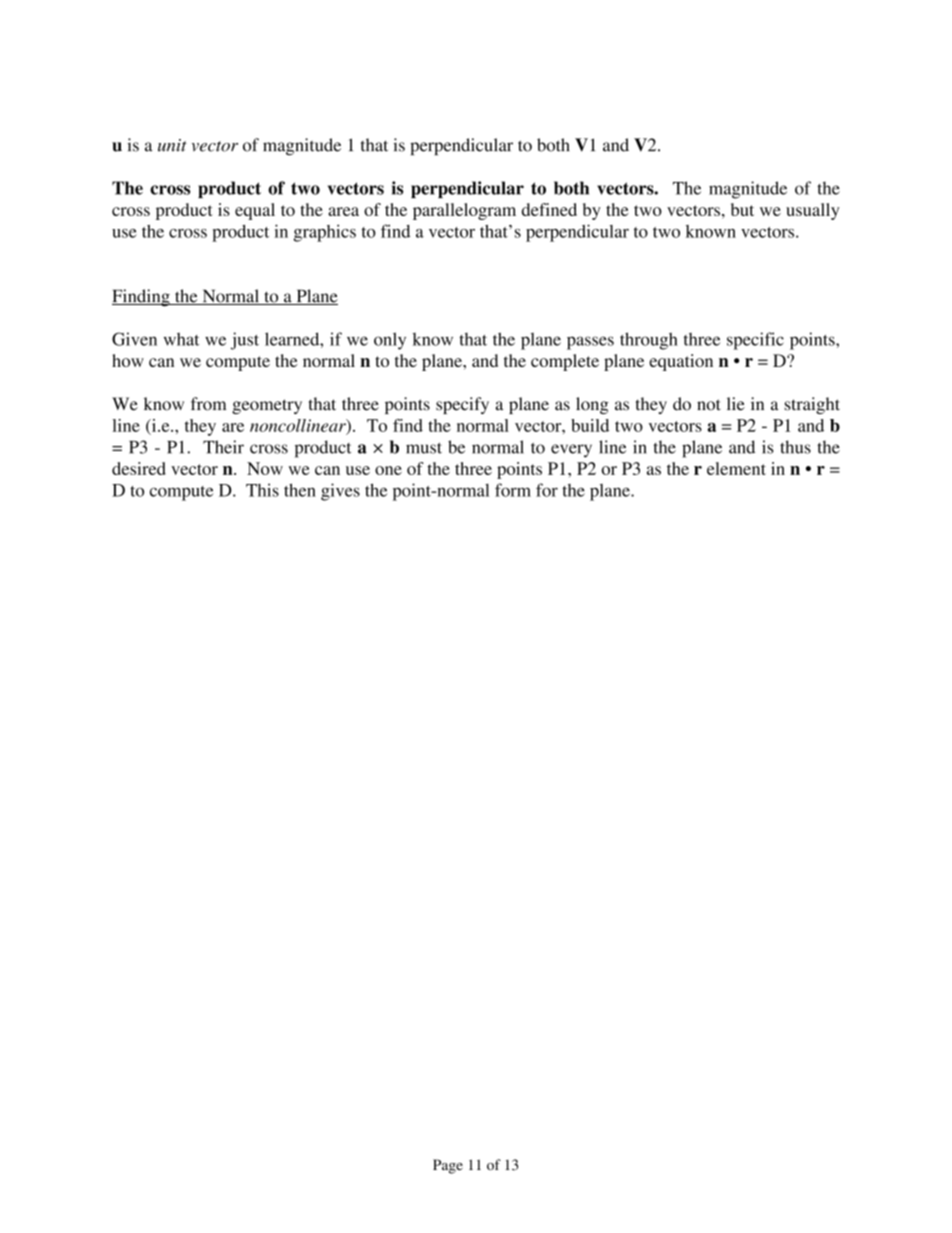 The width and height of the screenshot is (952, 1233). I want to click on lie, so click(736, 404).
